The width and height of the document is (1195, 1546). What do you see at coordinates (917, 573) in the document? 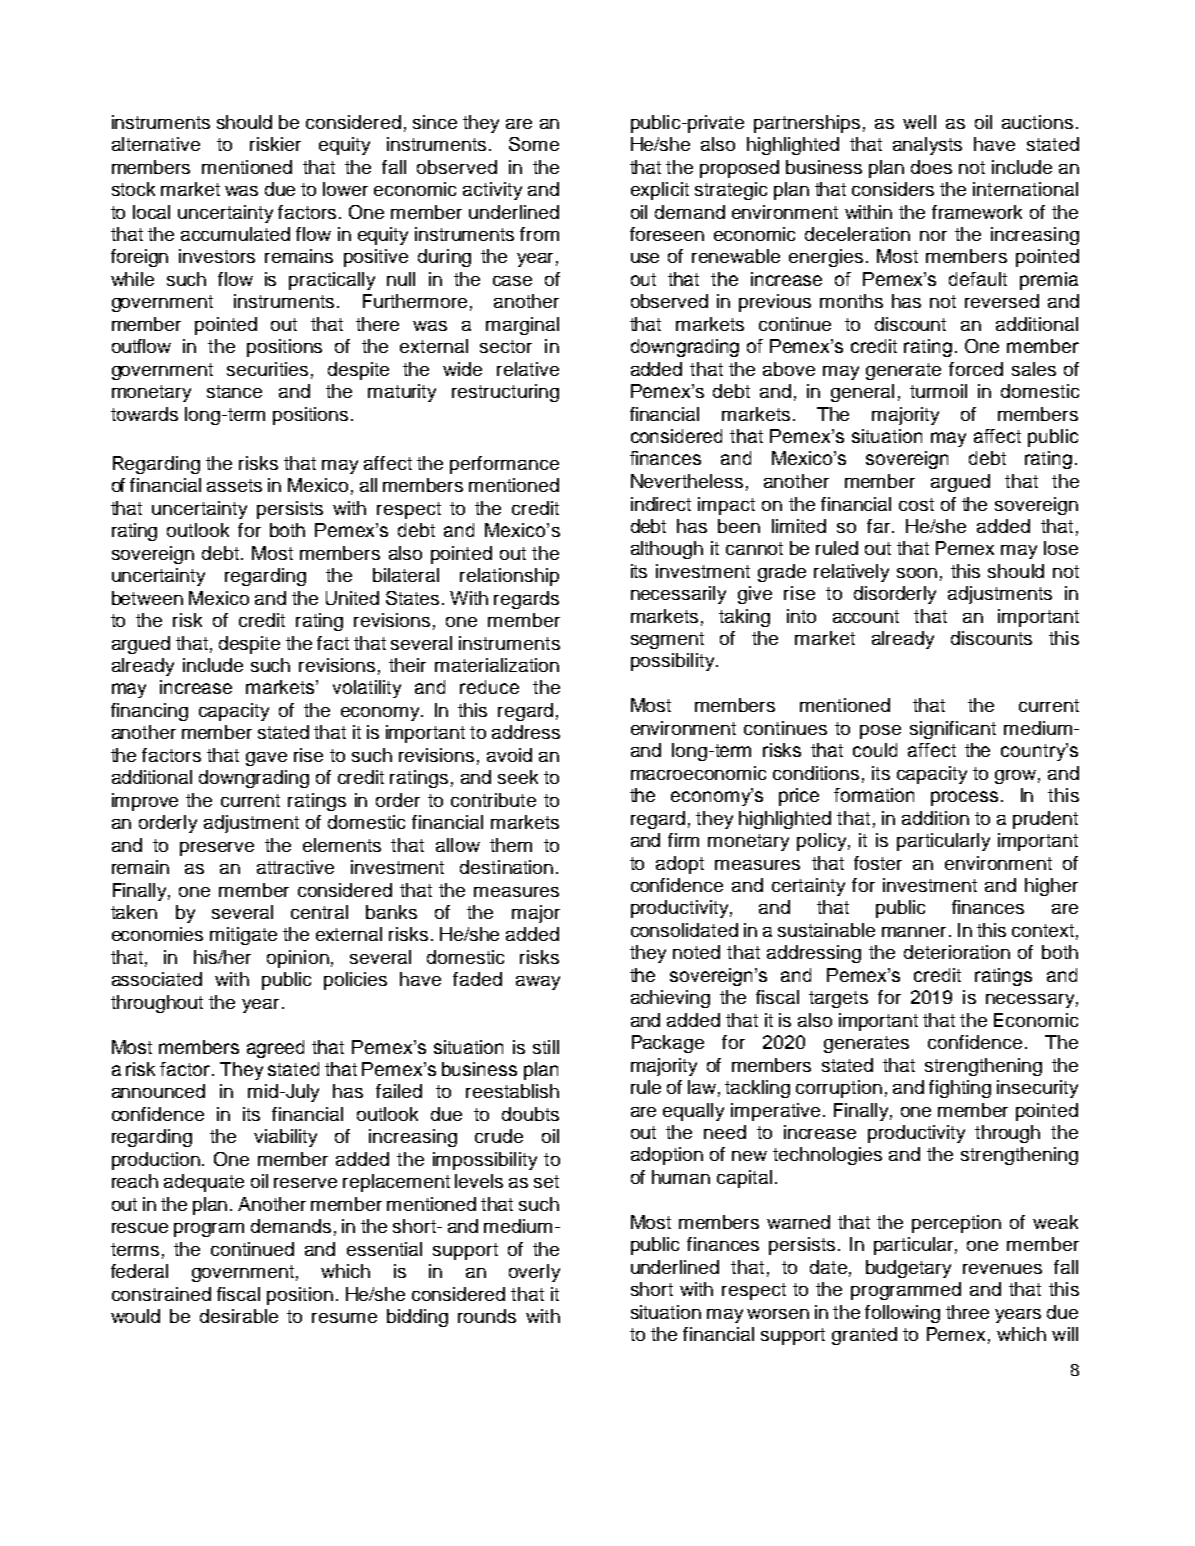
I see `soon` at bounding box center [917, 573].
